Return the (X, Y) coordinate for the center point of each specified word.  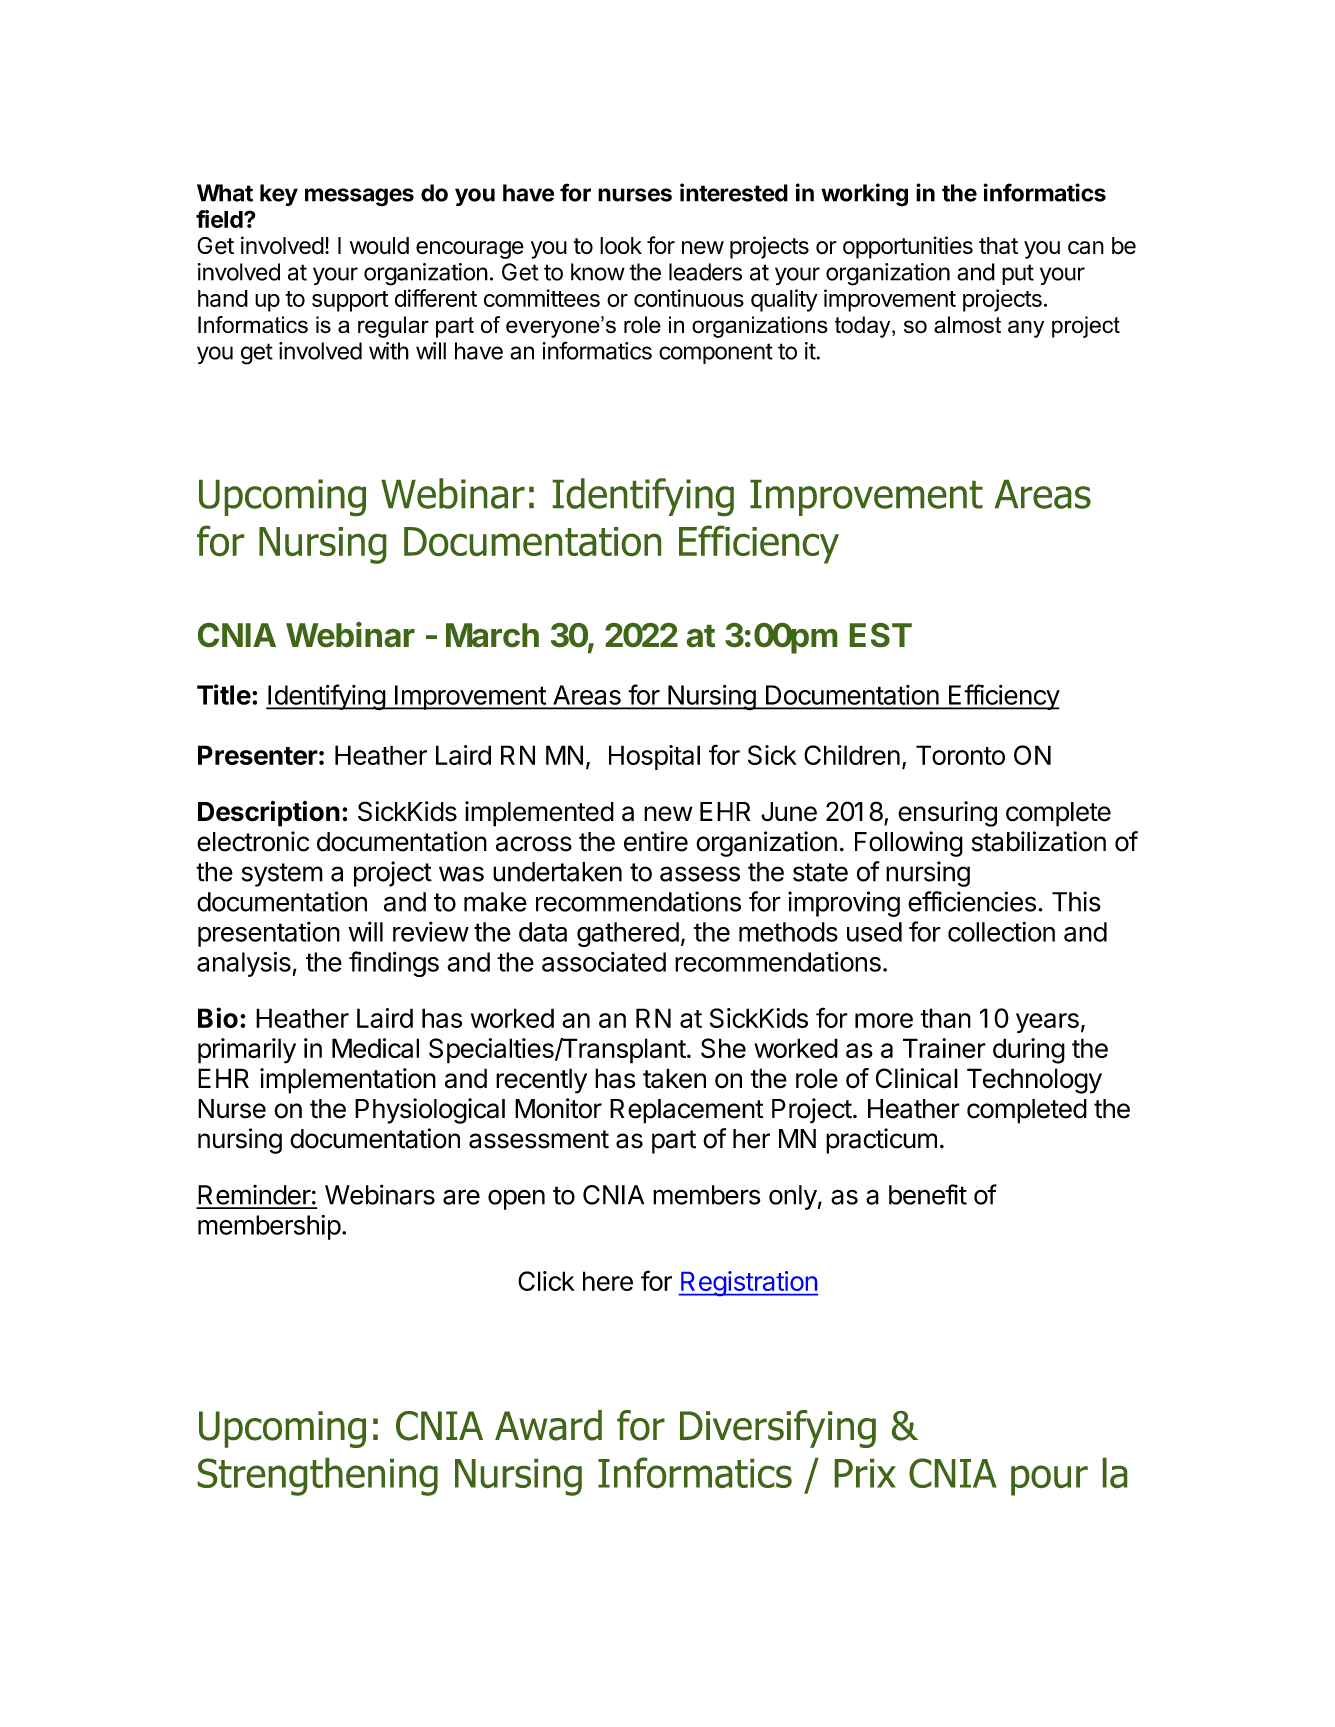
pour (1049, 1480)
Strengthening (318, 1477)
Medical (375, 1048)
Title (224, 694)
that (998, 246)
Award (548, 1425)
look (621, 245)
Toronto (960, 755)
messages (359, 197)
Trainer (944, 1048)
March (492, 635)
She (723, 1048)
